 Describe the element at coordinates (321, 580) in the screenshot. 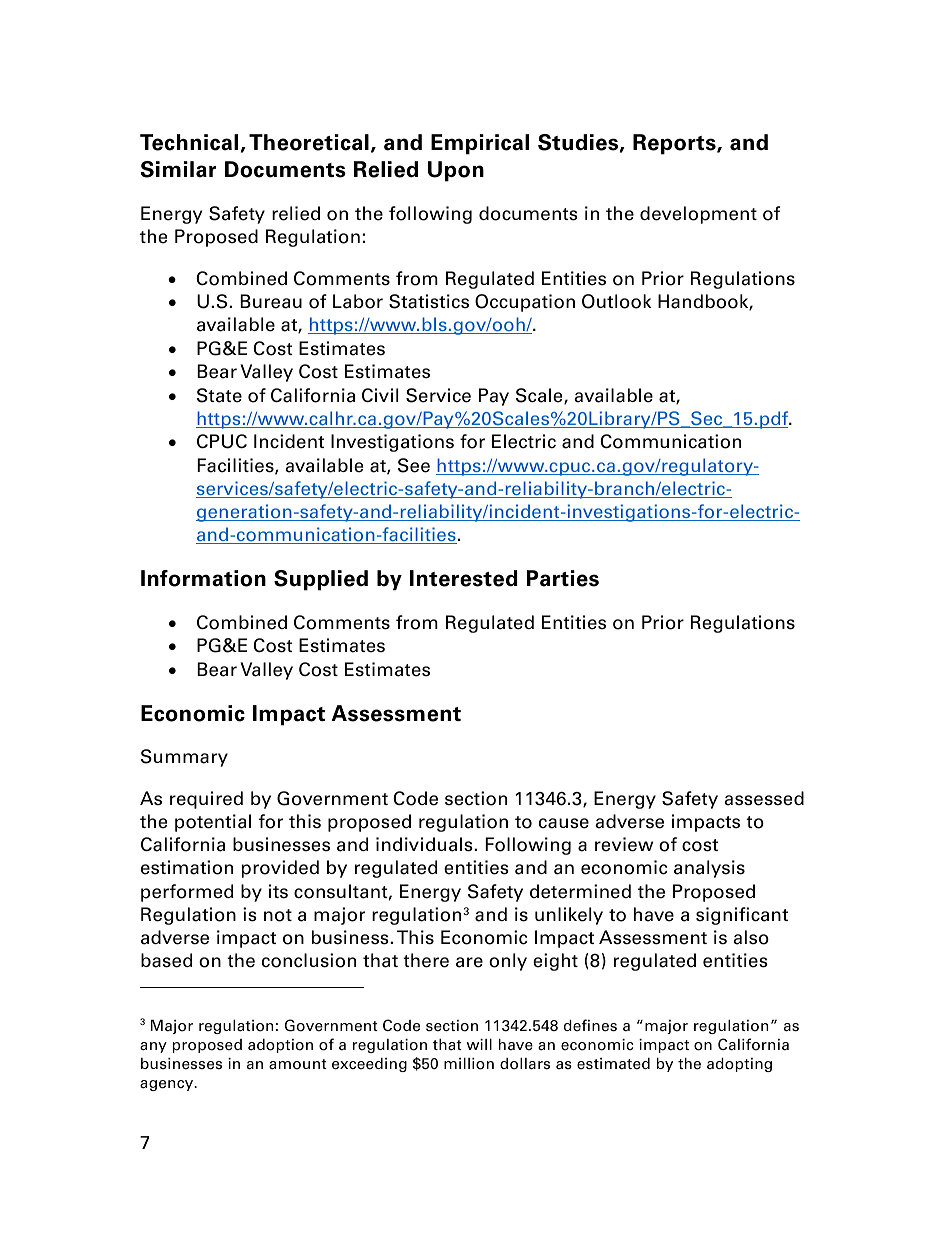

I see `Supplied` at that location.
